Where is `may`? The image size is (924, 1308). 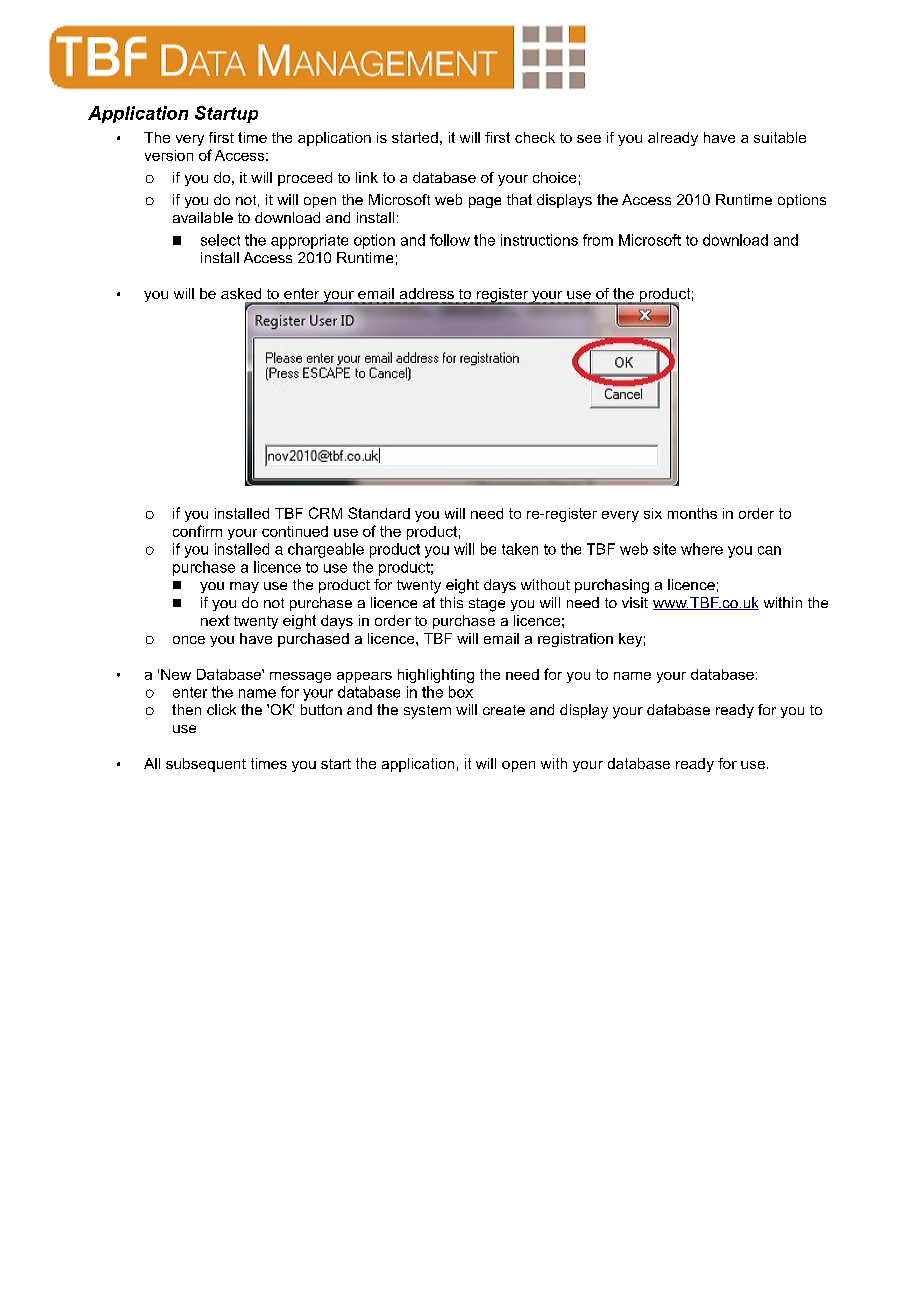 may is located at coordinates (244, 587).
